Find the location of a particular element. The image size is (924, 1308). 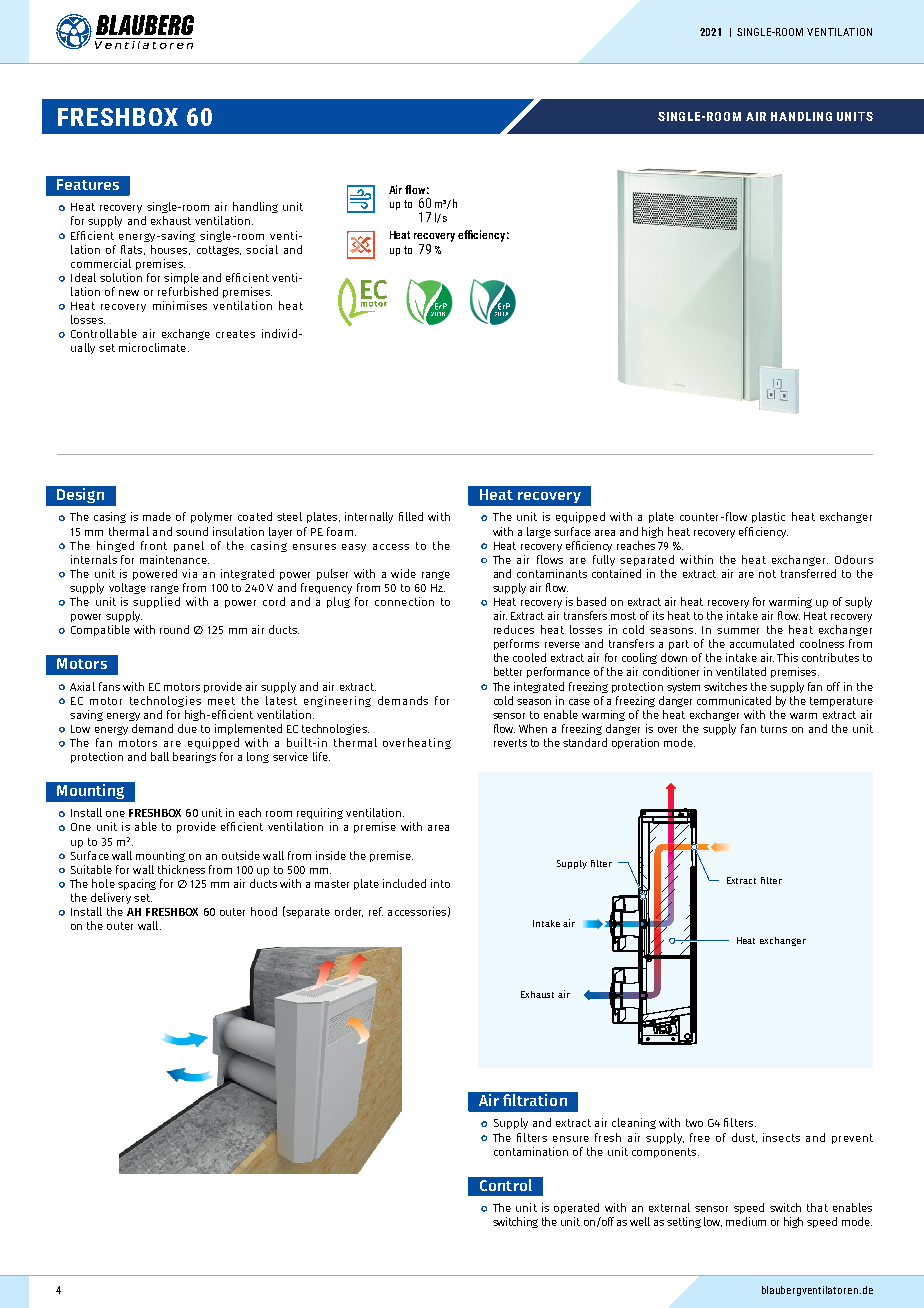

better is located at coordinates (508, 671).
